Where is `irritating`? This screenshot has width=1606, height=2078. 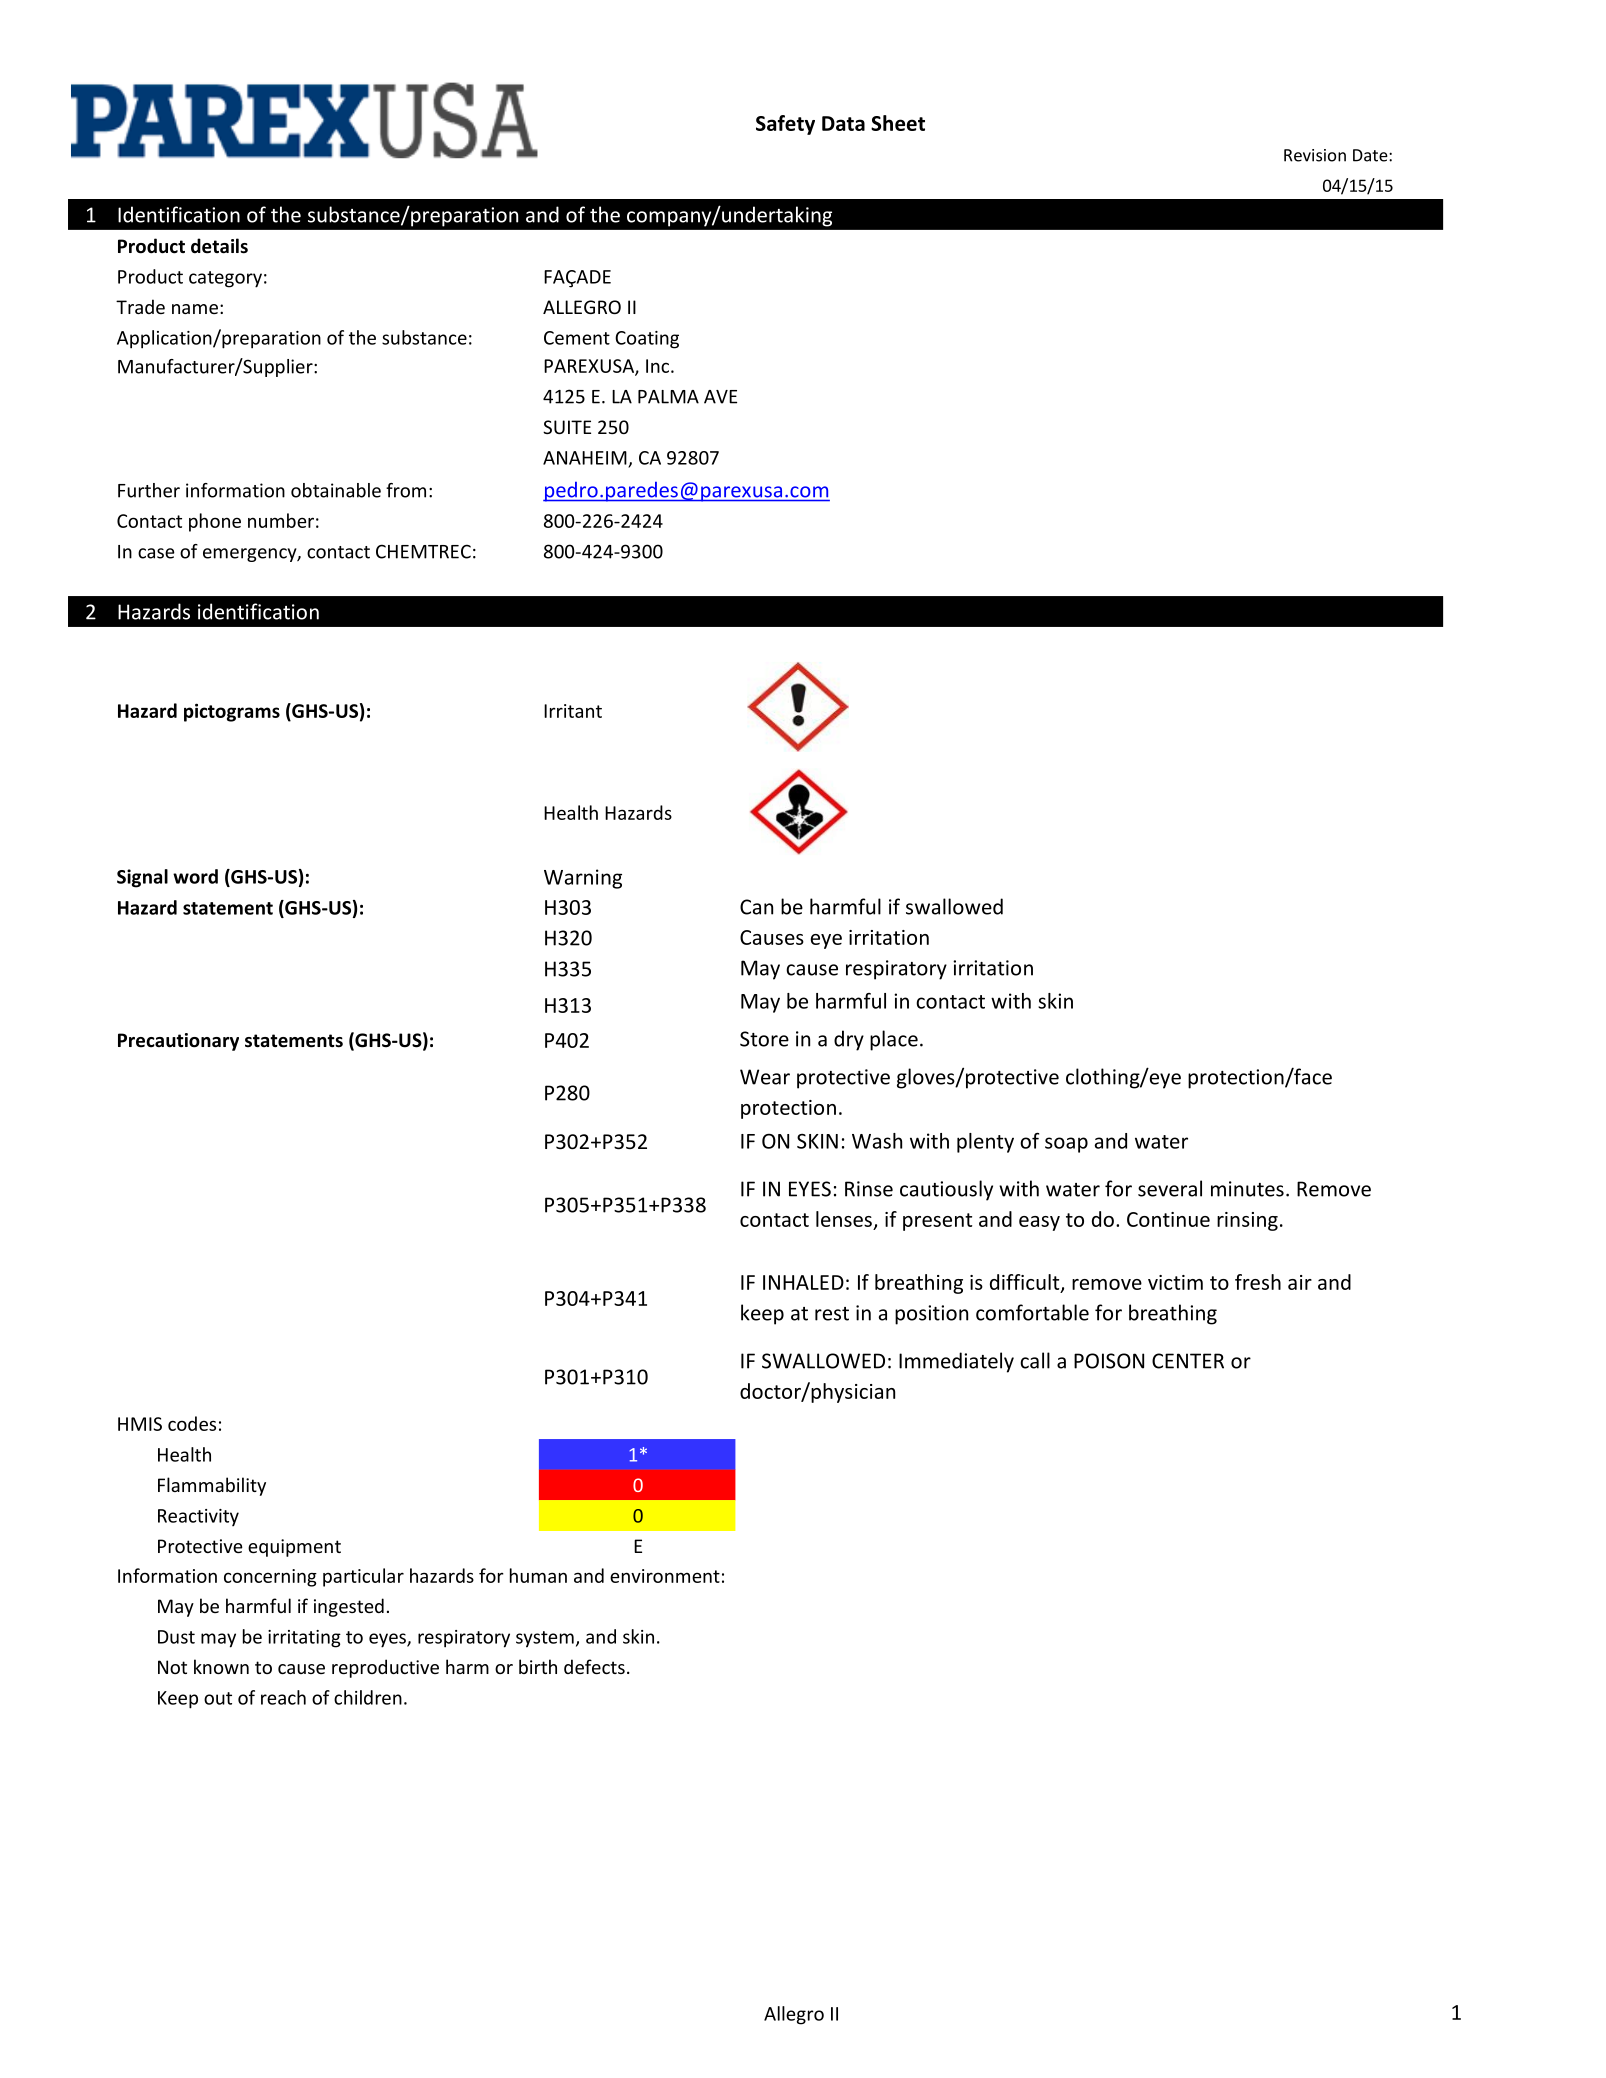
irritating is located at coordinates (304, 1639).
